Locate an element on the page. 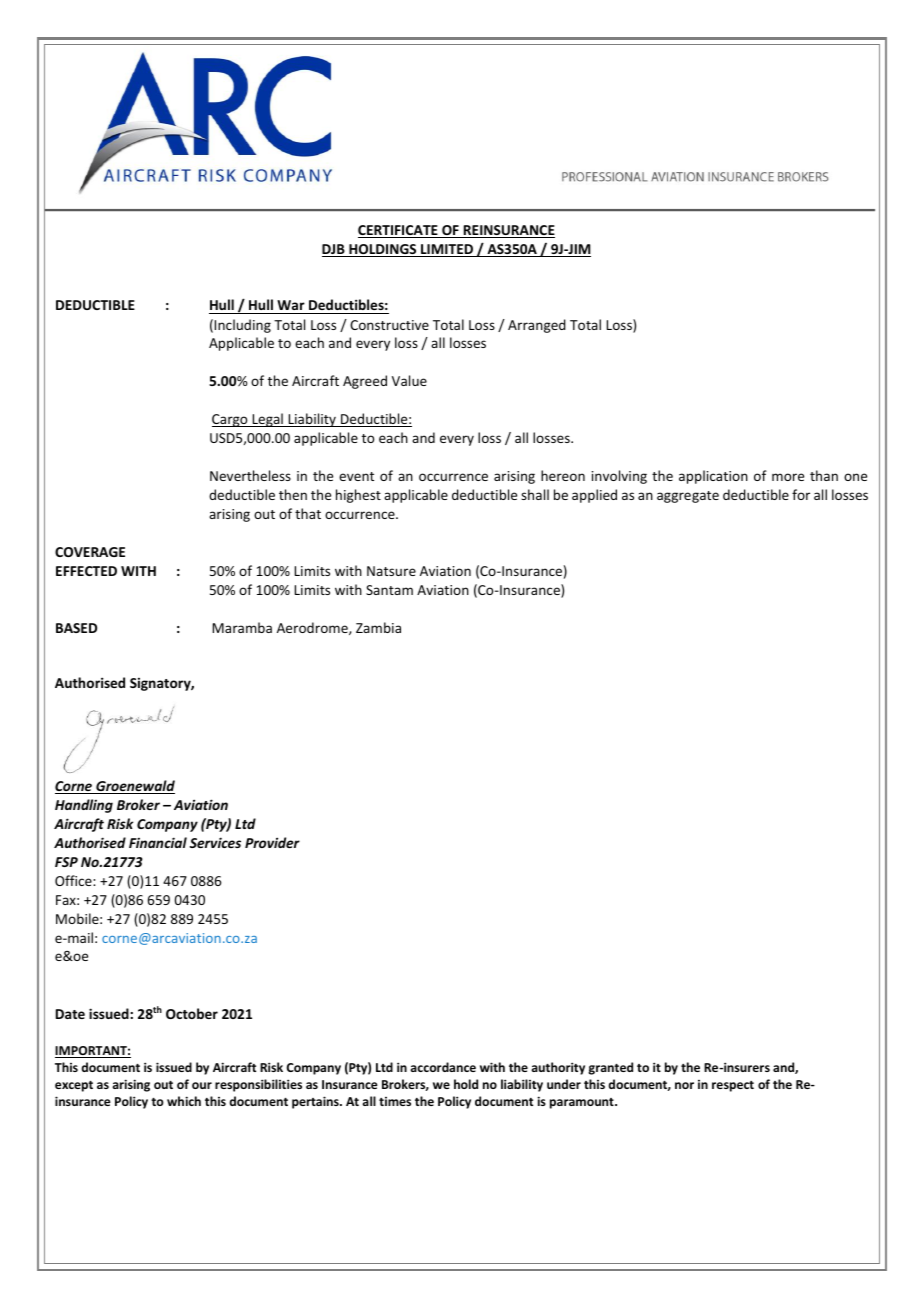 This image has width=924, height=1308. Including is located at coordinates (242, 326).
